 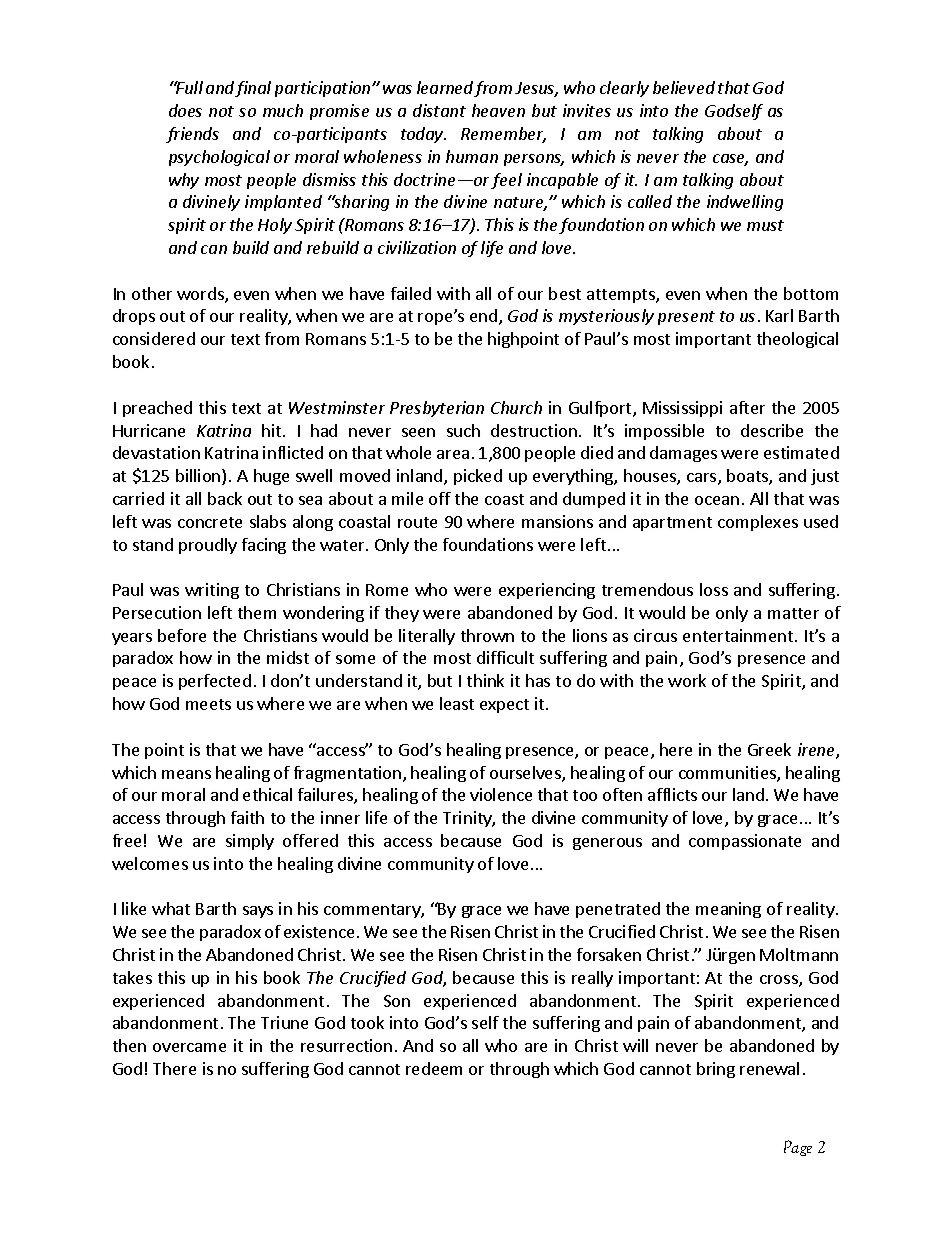 I want to click on compassionate, so click(x=745, y=842).
